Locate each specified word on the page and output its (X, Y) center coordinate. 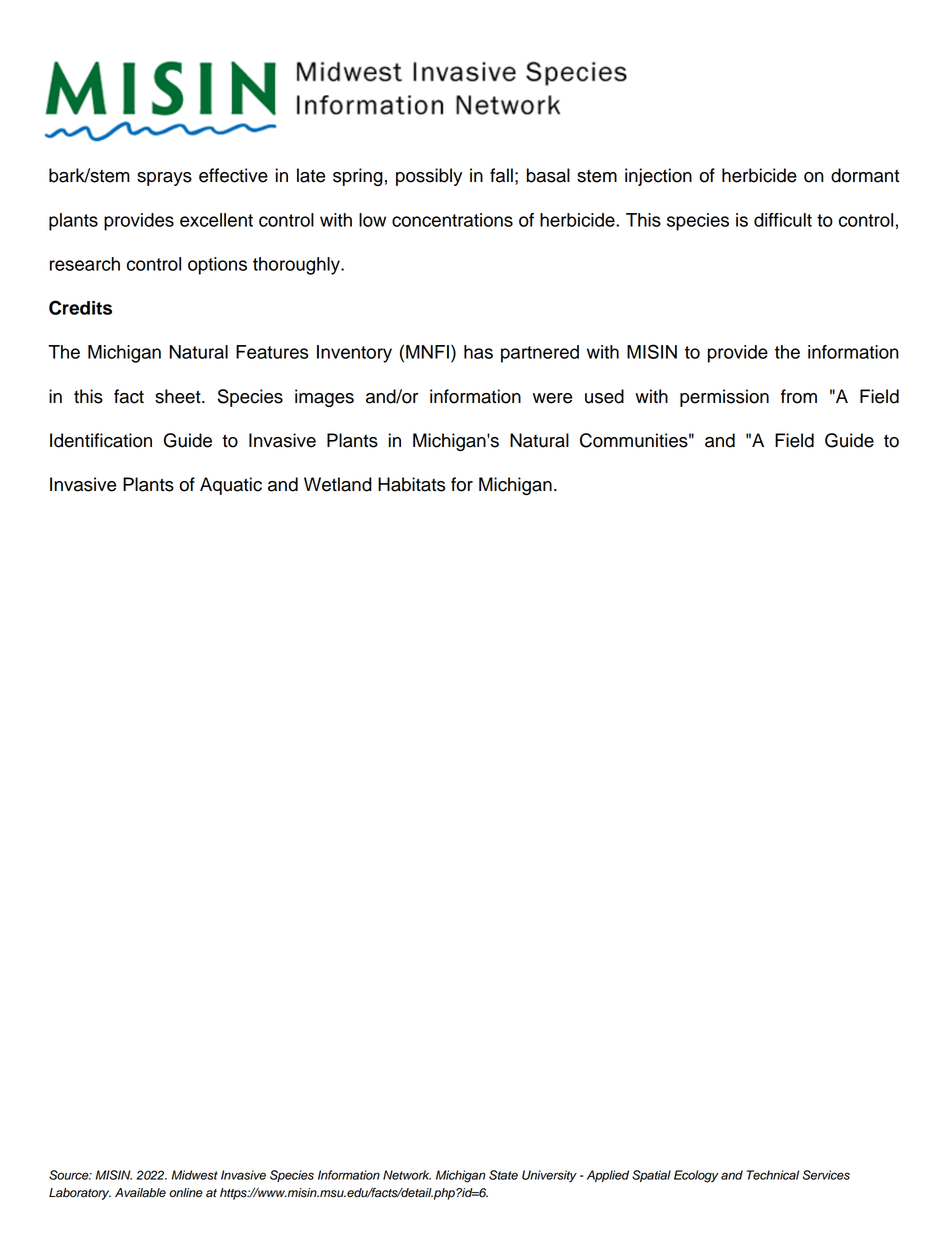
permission (724, 398)
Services (826, 1175)
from (799, 396)
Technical (773, 1175)
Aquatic (231, 486)
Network (407, 1175)
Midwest (195, 1175)
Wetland (338, 484)
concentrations (452, 220)
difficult (783, 220)
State (503, 1175)
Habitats (411, 484)
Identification (101, 440)
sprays (164, 179)
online (186, 1193)
